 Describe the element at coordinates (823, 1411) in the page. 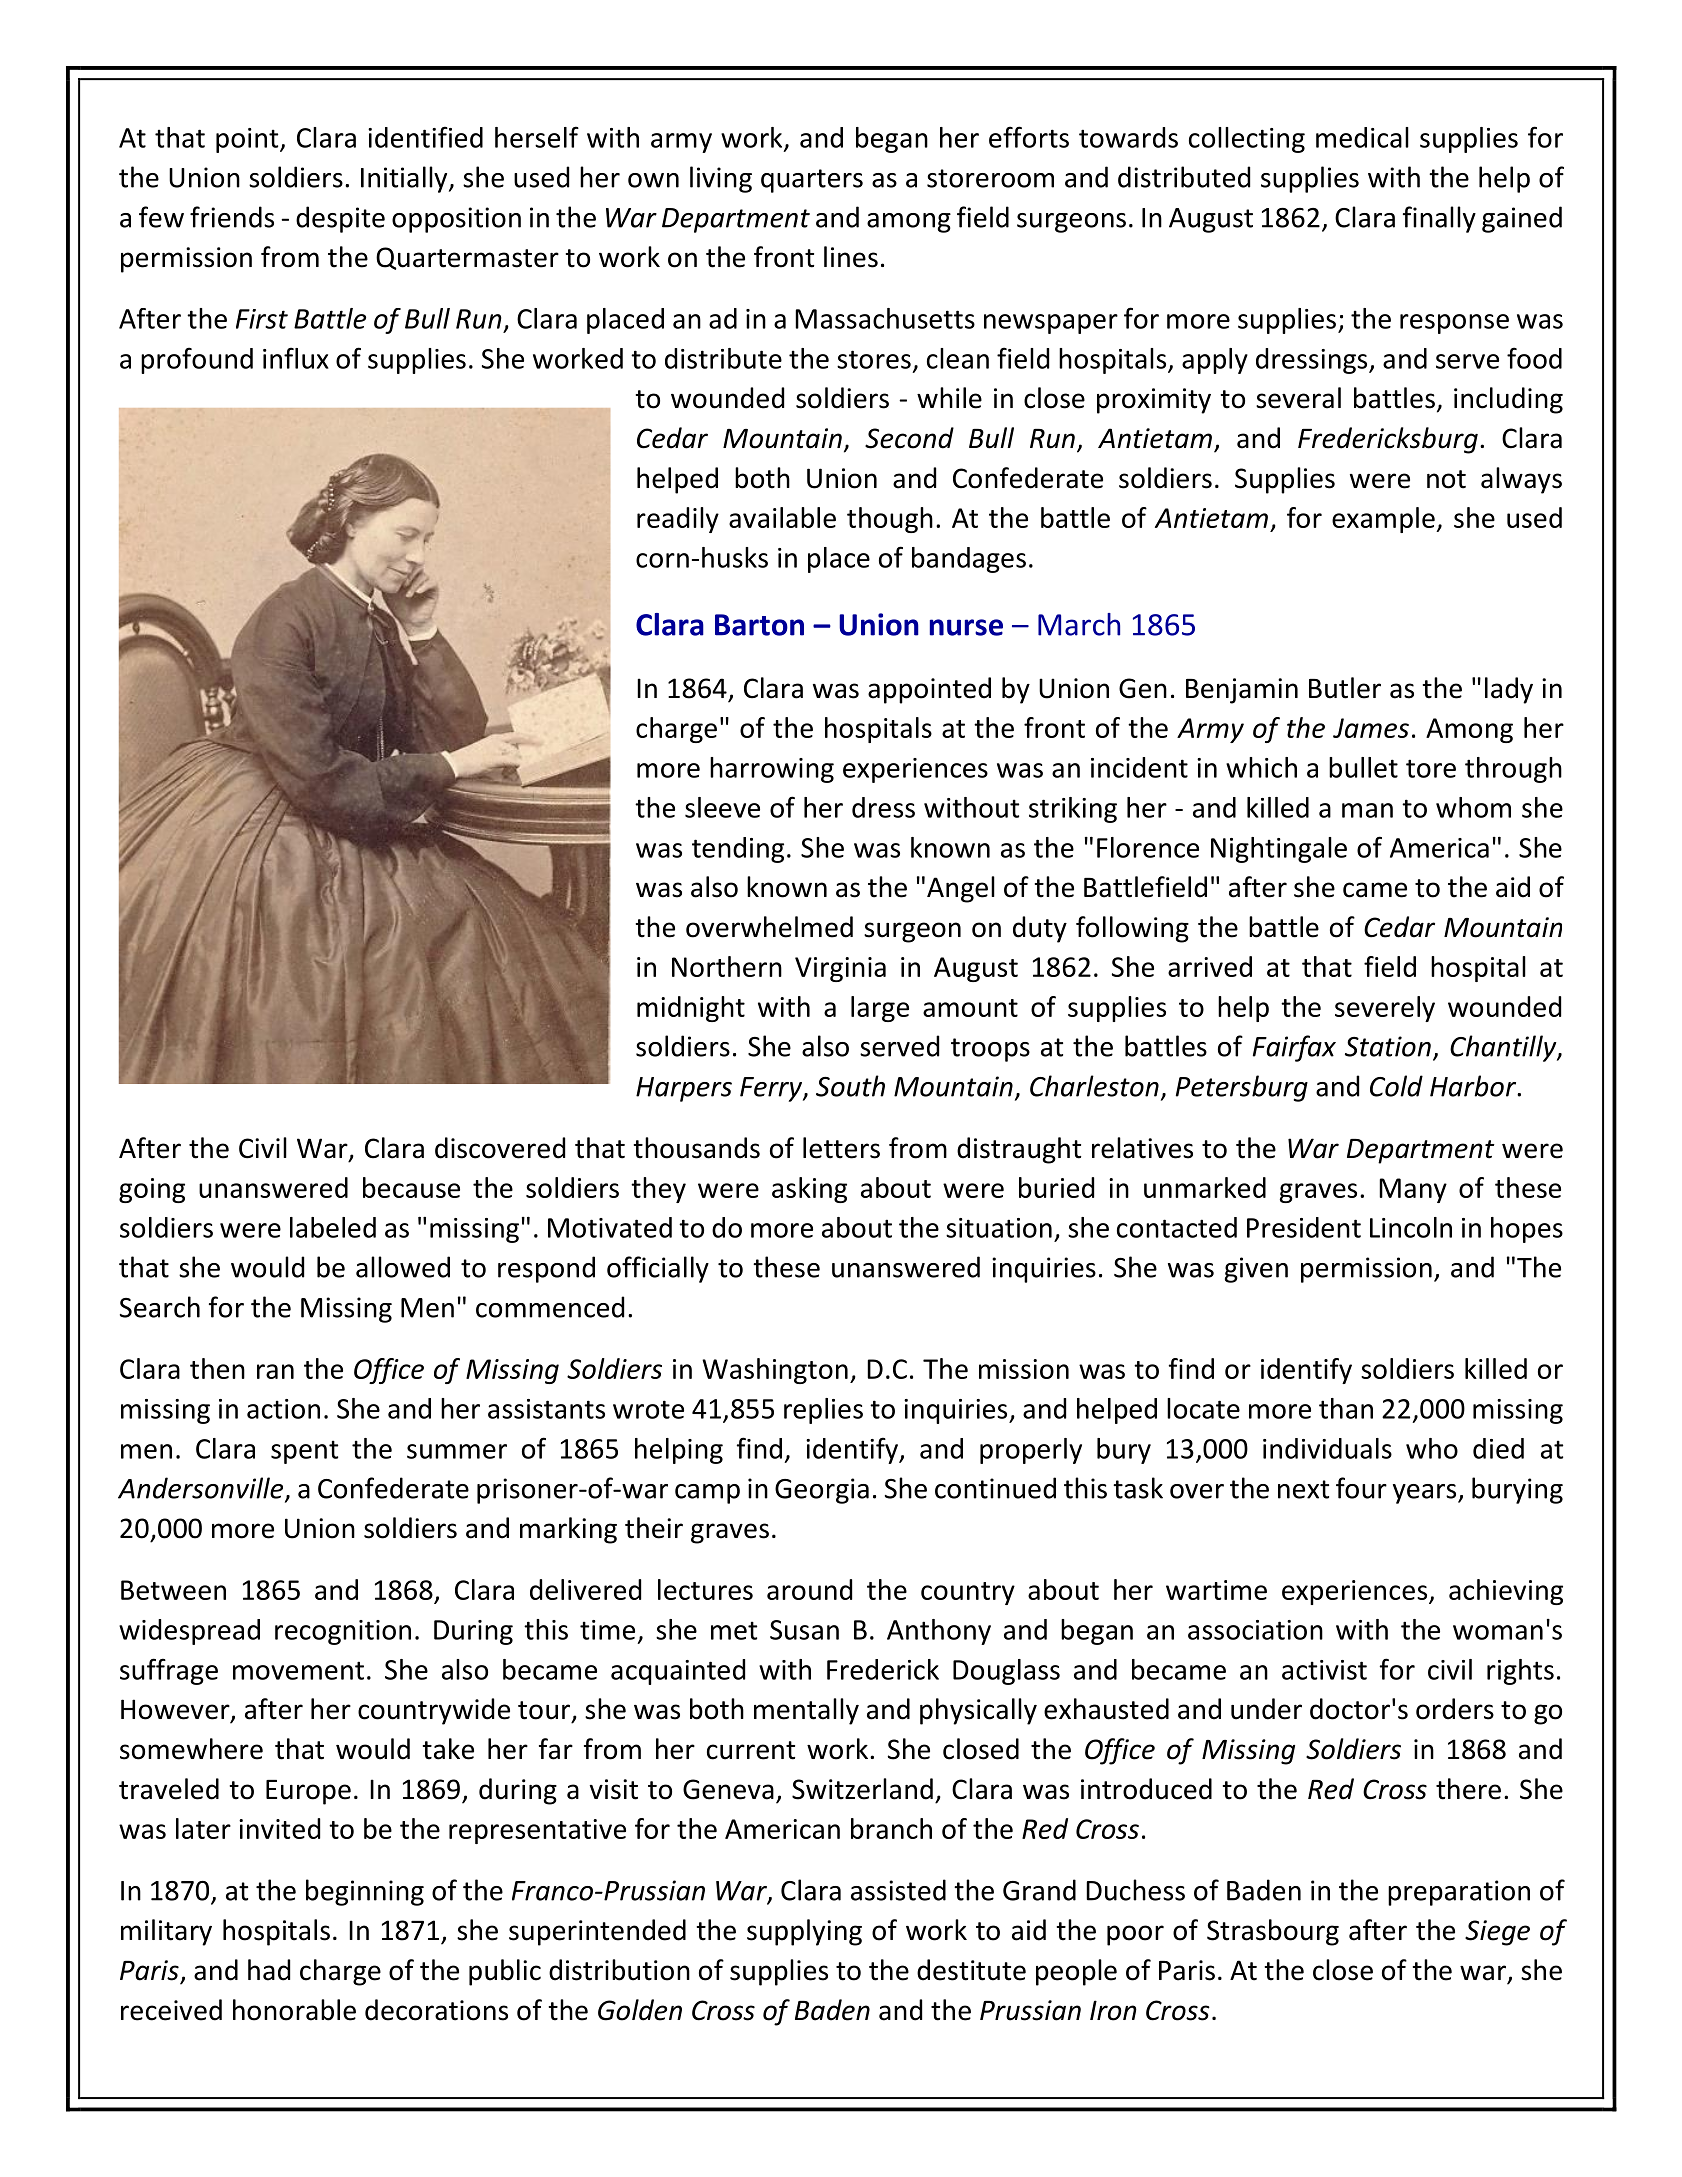

I see `replies` at that location.
